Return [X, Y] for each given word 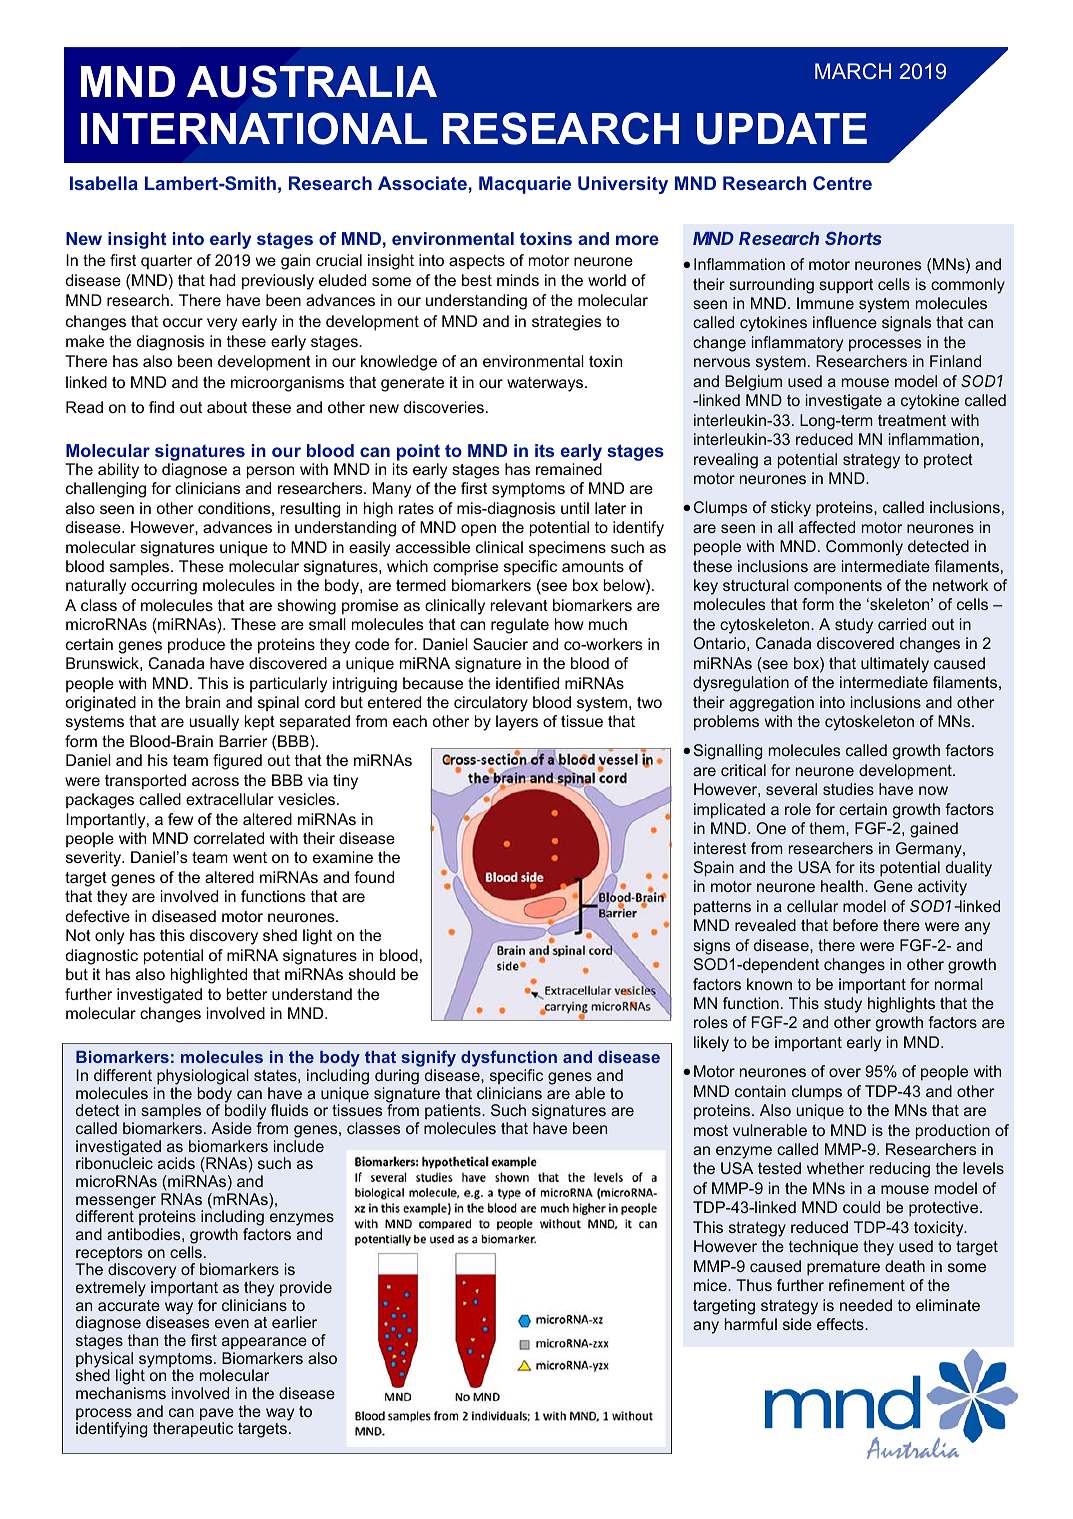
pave [217, 1415]
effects [841, 1324]
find [161, 407]
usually [214, 723]
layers [517, 723]
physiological [203, 1077]
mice [711, 1285]
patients [454, 1111]
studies [848, 789]
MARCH [853, 71]
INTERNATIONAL [254, 128]
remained [569, 469]
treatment [912, 420]
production [953, 1132]
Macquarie [525, 185]
